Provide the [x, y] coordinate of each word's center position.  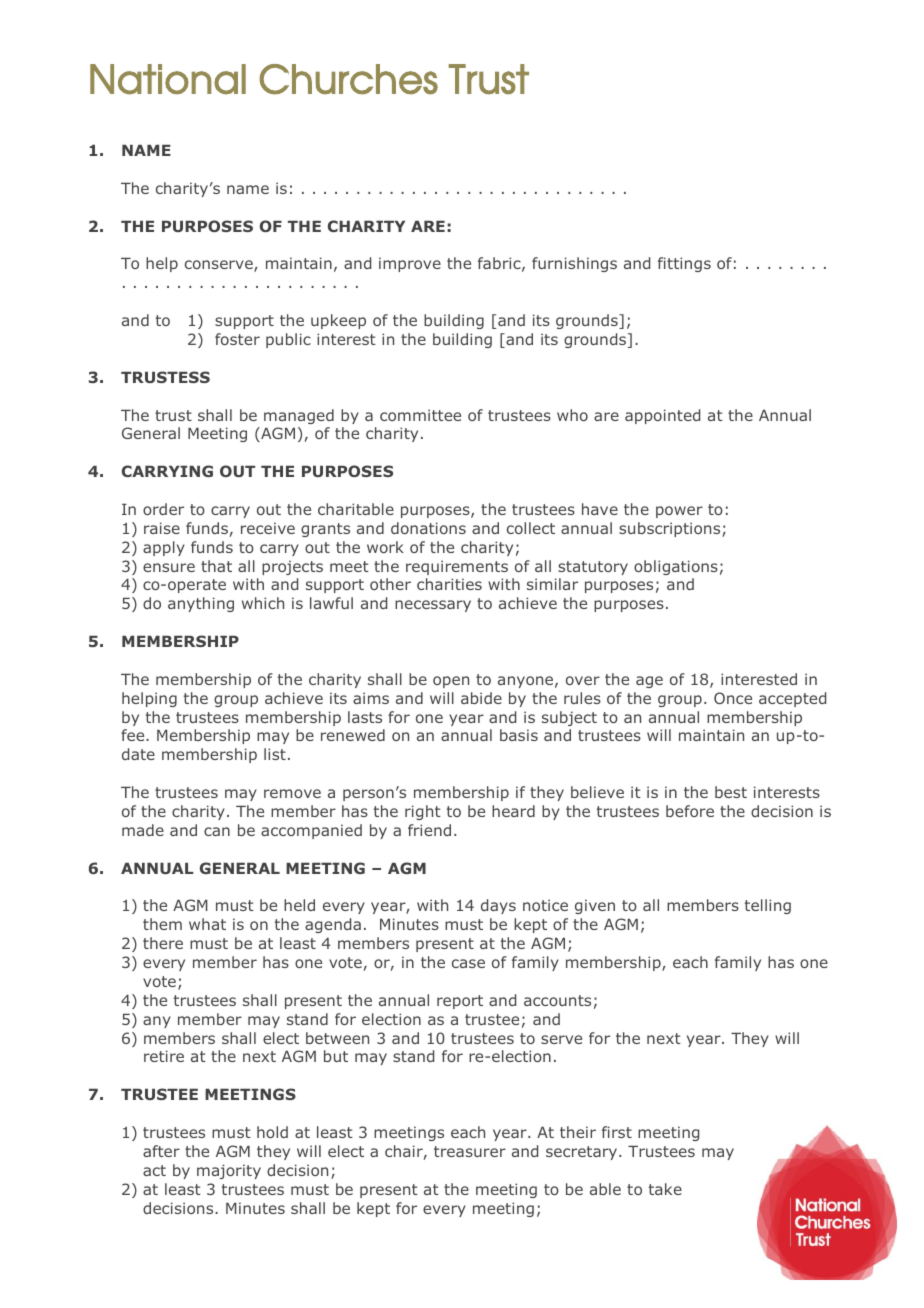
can [217, 831]
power [679, 512]
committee [420, 415]
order [163, 509]
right [423, 812]
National [168, 79]
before [690, 811]
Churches [349, 79]
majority [229, 1171]
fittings [684, 264]
